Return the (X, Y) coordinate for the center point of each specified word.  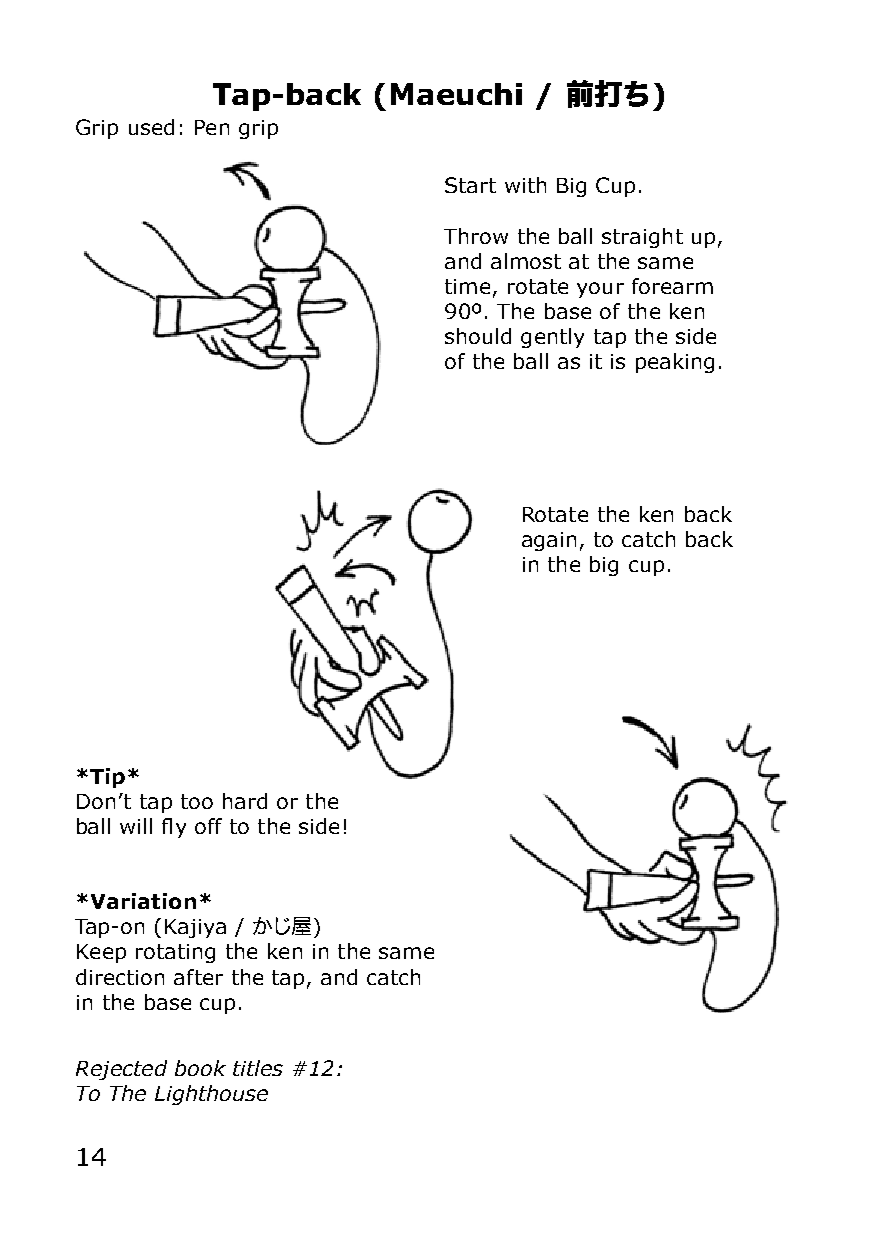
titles (258, 1068)
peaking (675, 363)
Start (470, 185)
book (200, 1068)
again (549, 541)
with (525, 185)
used (151, 127)
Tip (107, 778)
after (198, 977)
